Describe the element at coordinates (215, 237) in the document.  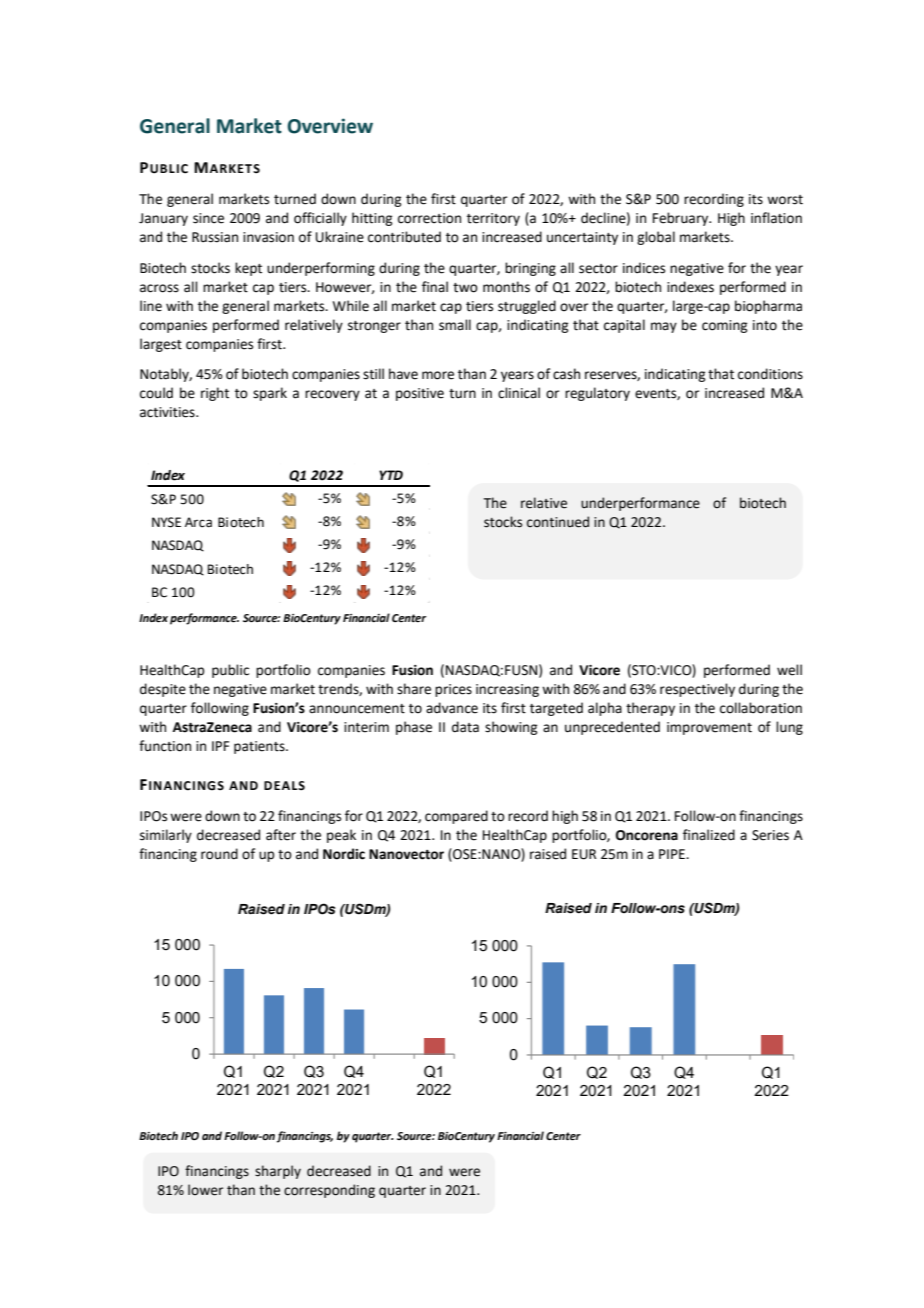
I see `Russian` at that location.
